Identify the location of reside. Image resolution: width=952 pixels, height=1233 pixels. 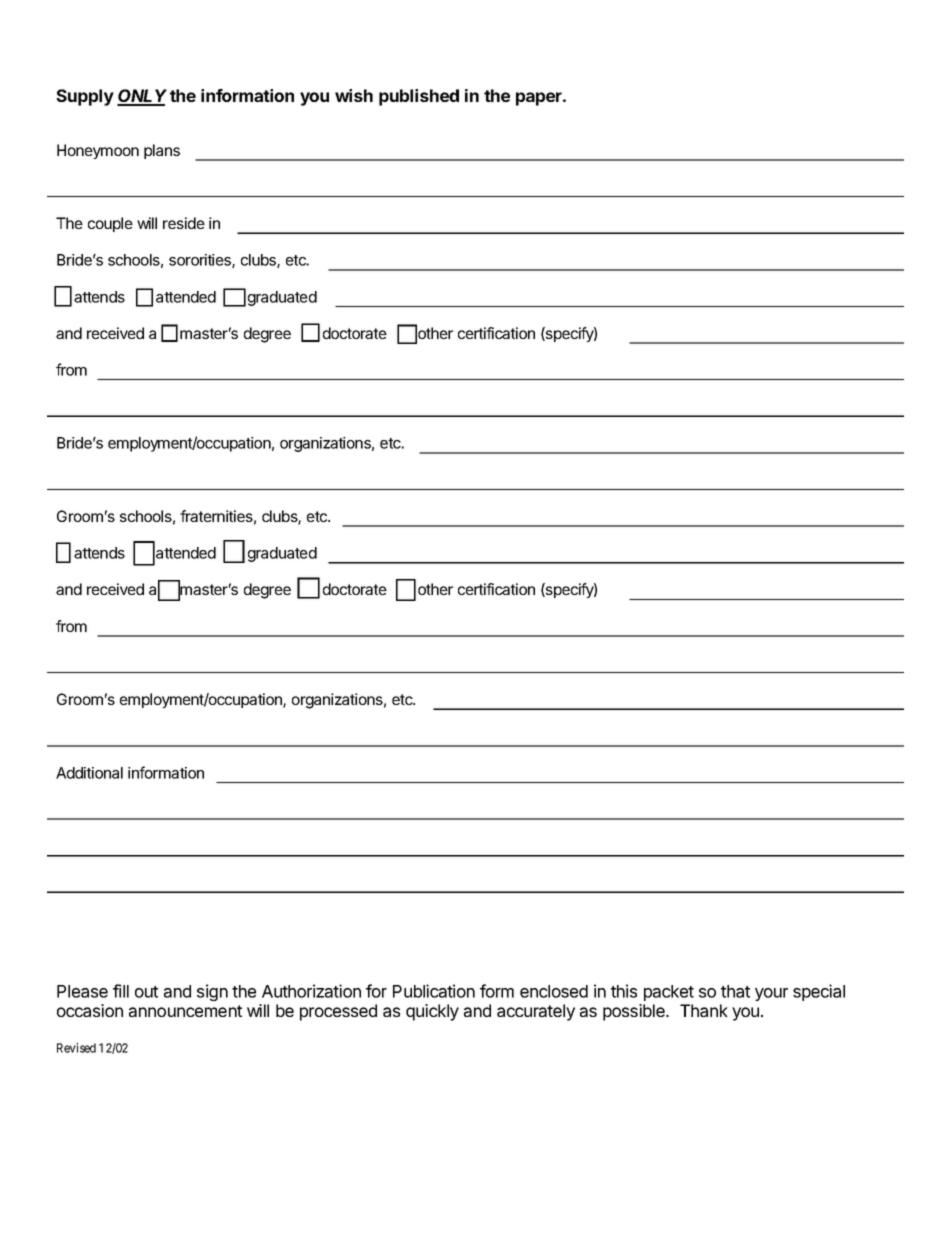
(184, 223).
